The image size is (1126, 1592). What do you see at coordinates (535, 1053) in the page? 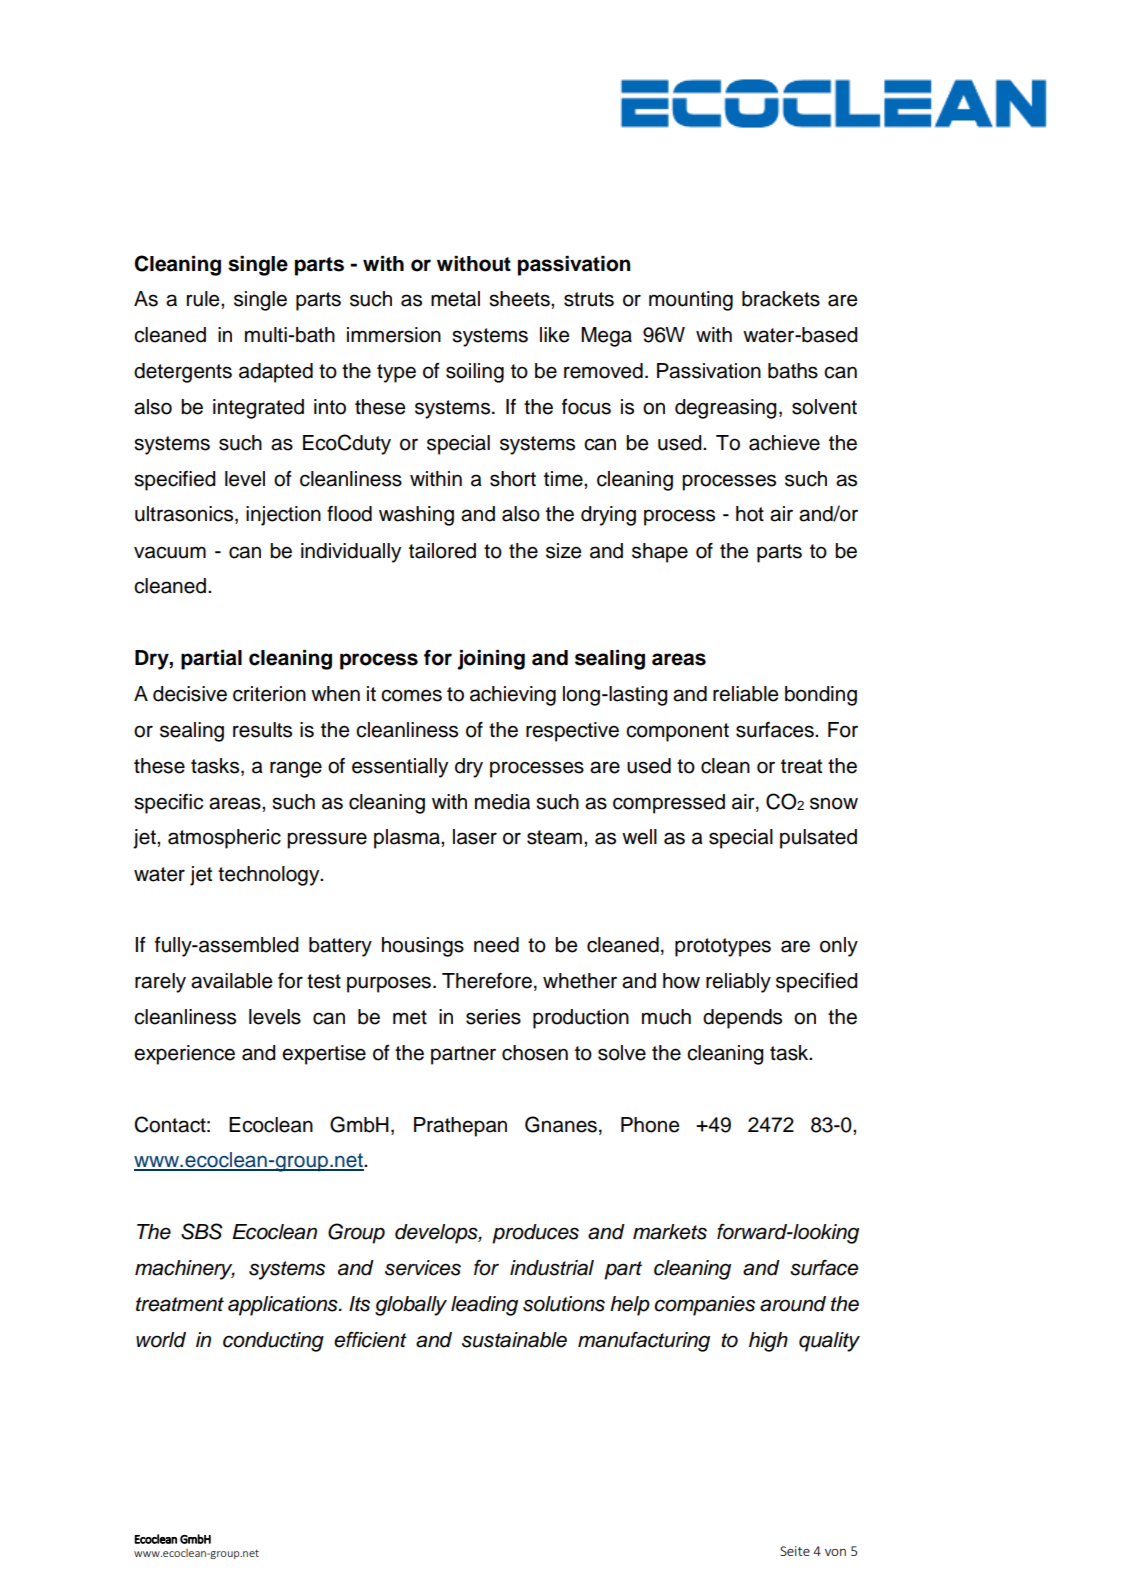
I see `chosen` at bounding box center [535, 1053].
